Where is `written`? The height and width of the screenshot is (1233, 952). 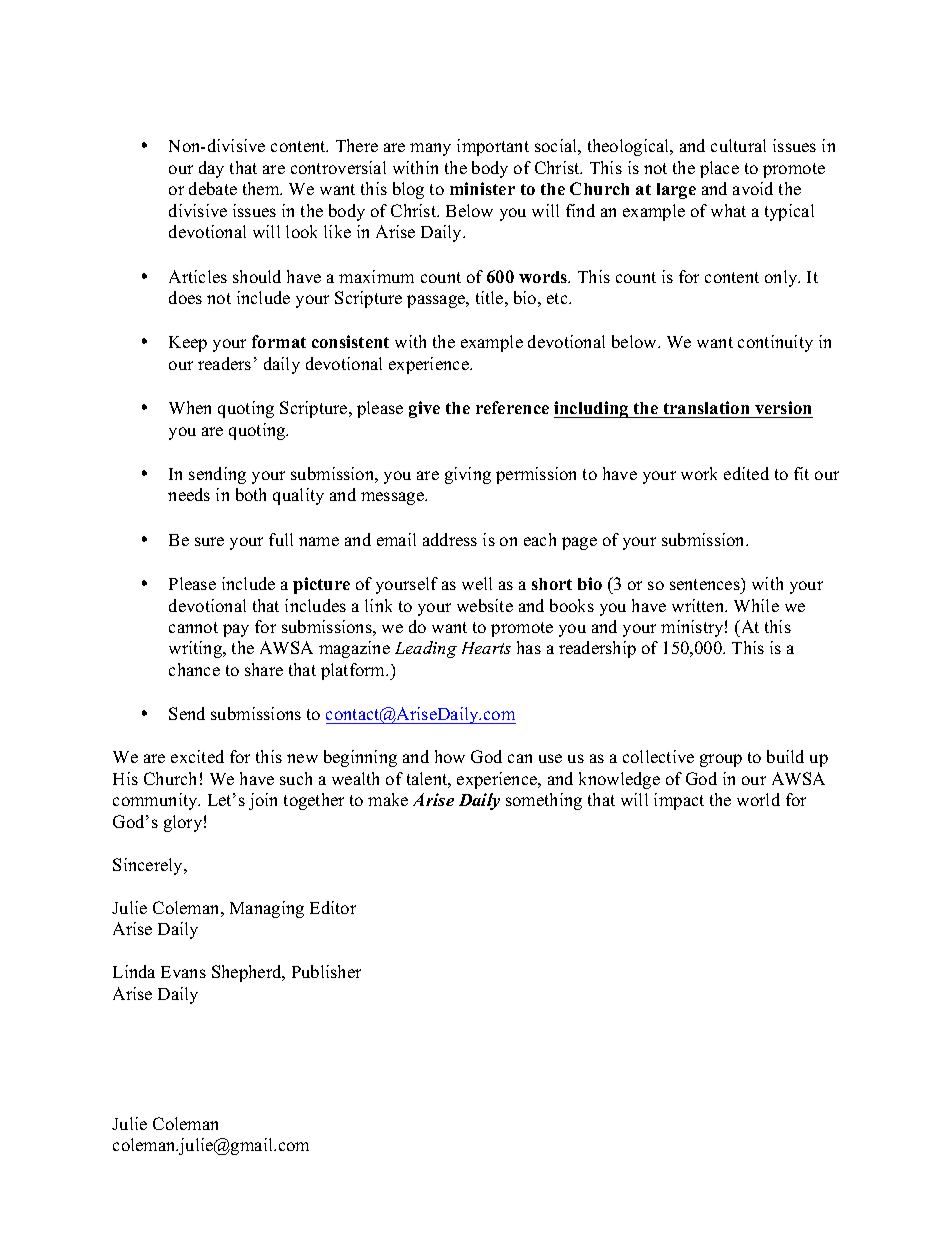 written is located at coordinates (699, 605).
